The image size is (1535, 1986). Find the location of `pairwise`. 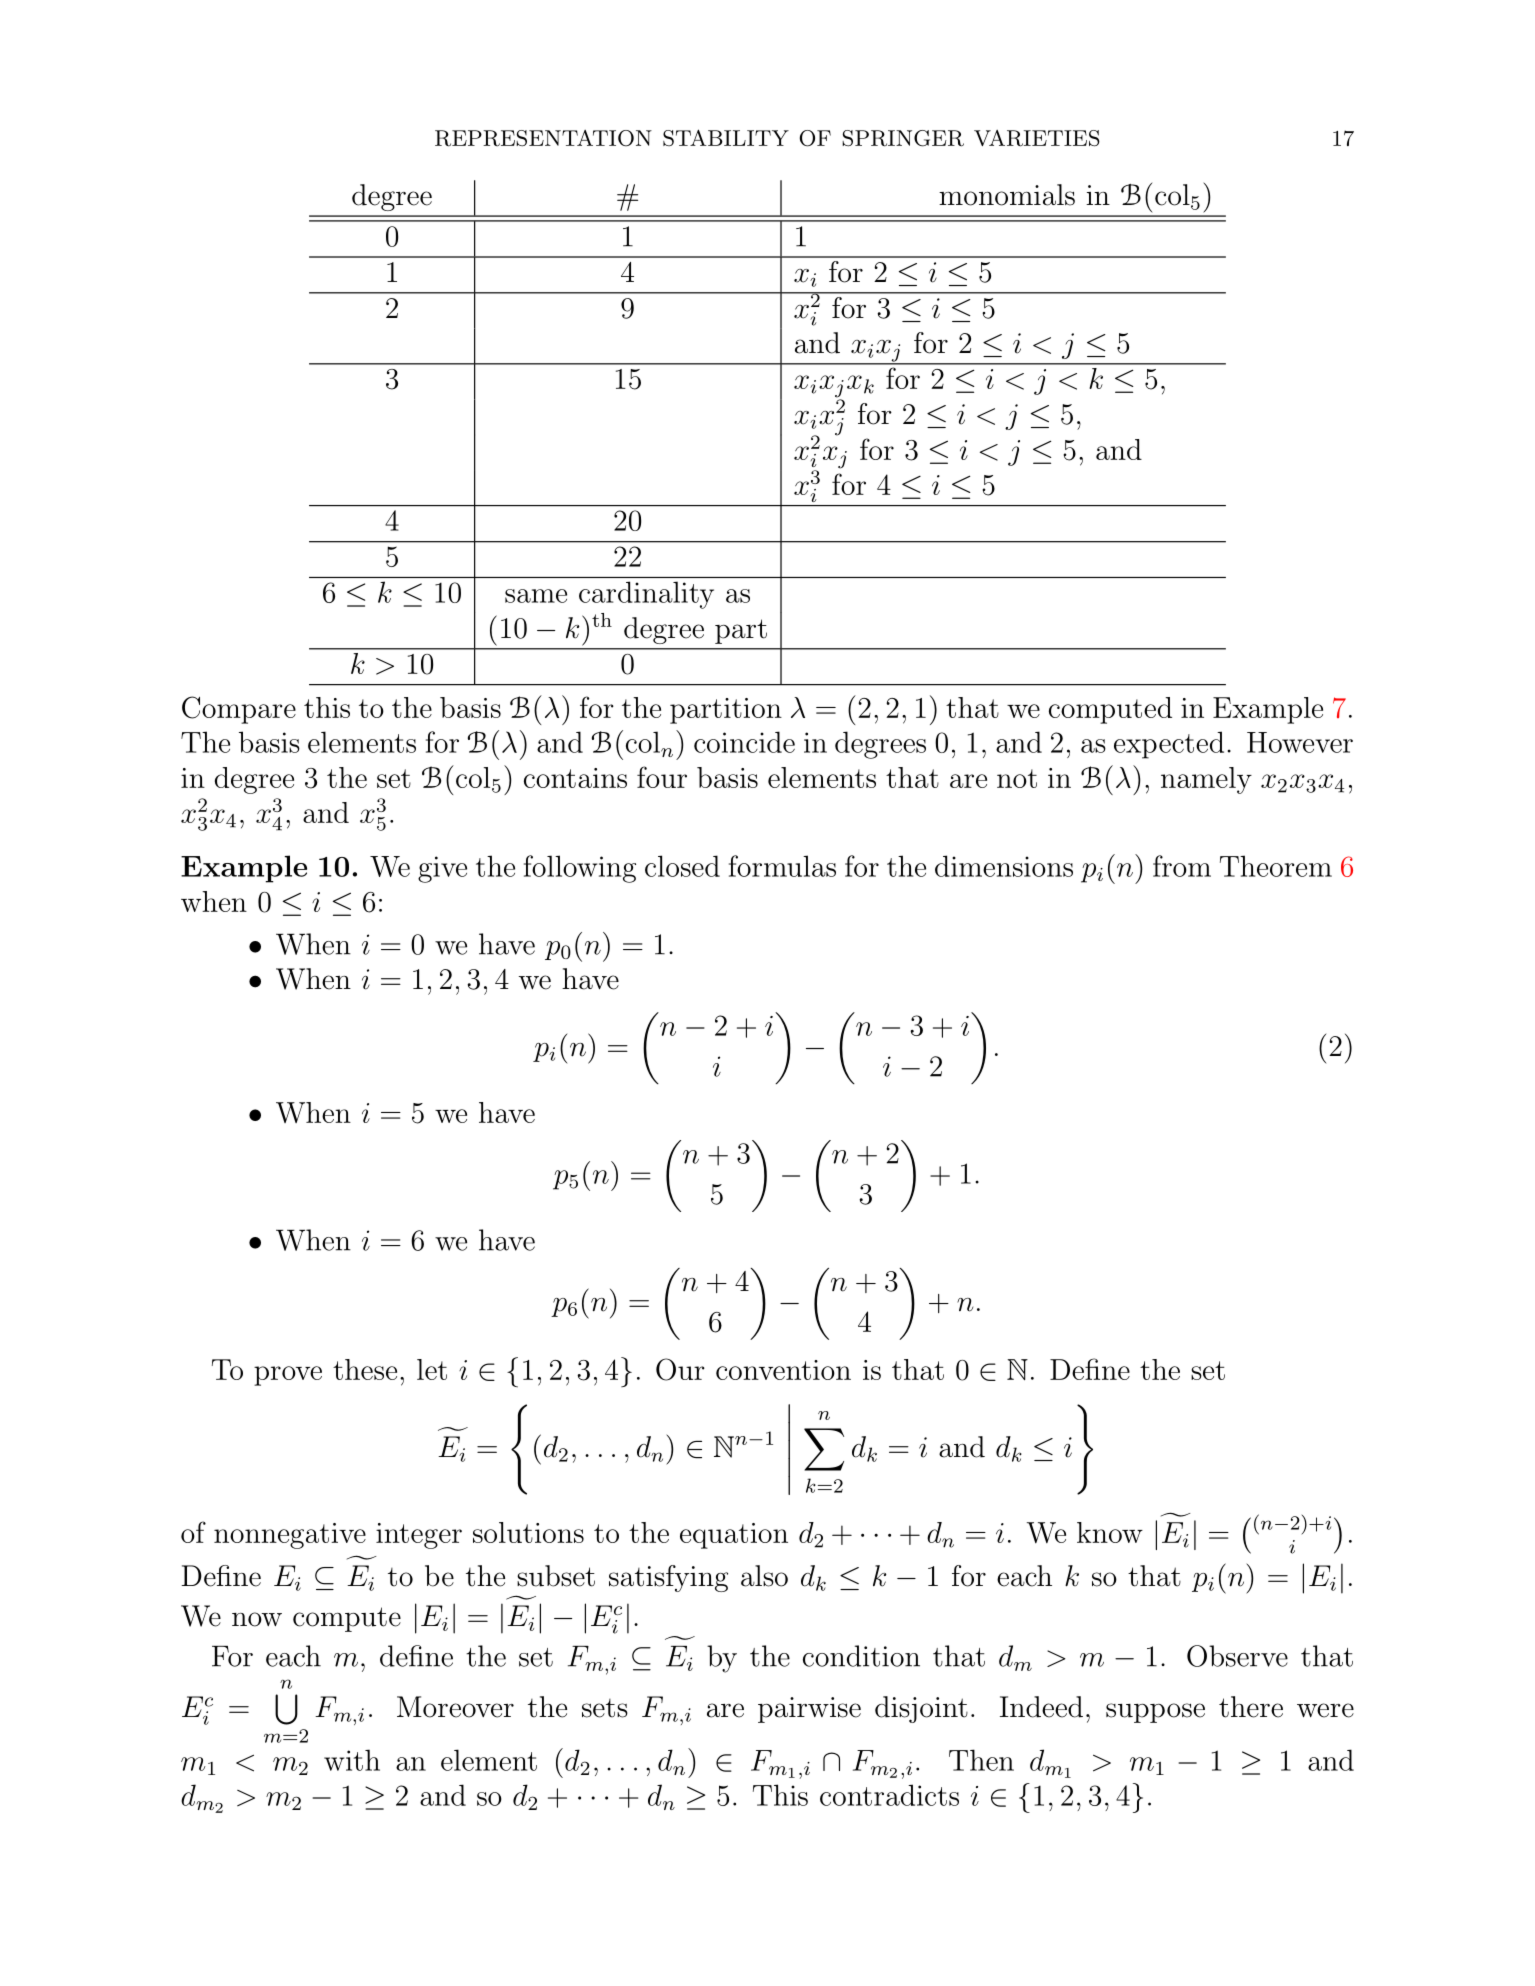

pairwise is located at coordinates (809, 1710).
